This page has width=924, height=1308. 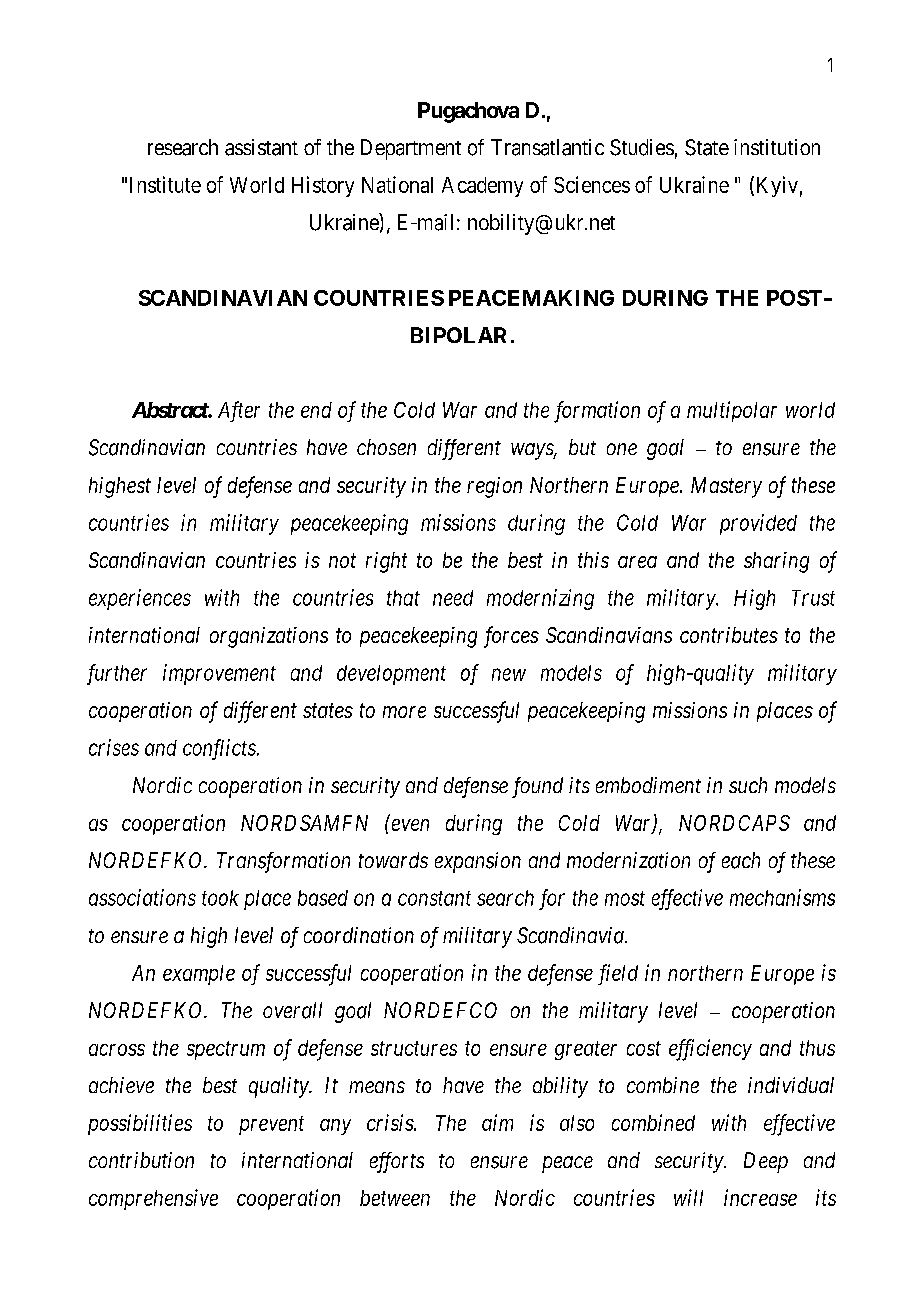 I want to click on contribution, so click(x=141, y=1160).
